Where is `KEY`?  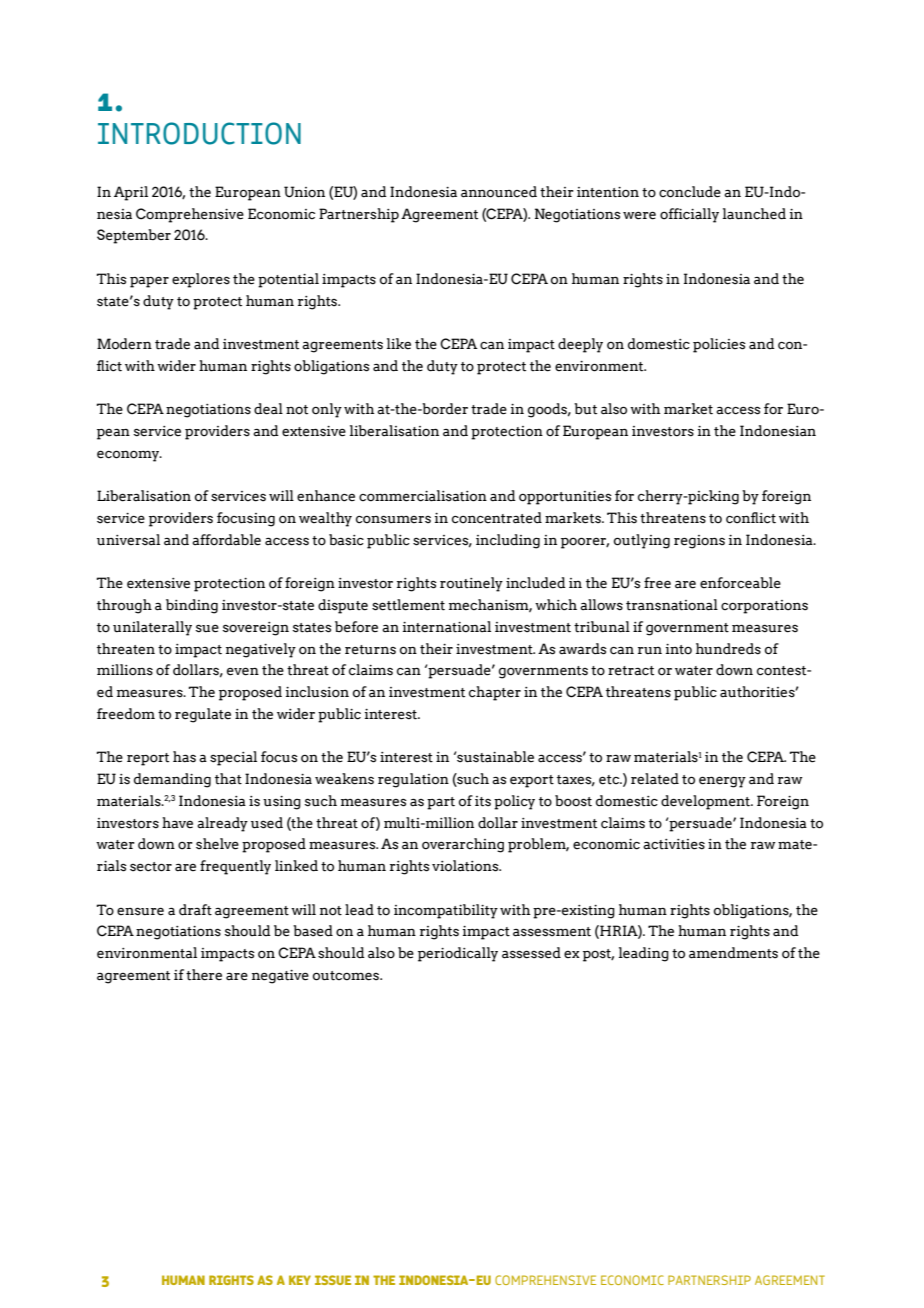 KEY is located at coordinates (300, 1280).
